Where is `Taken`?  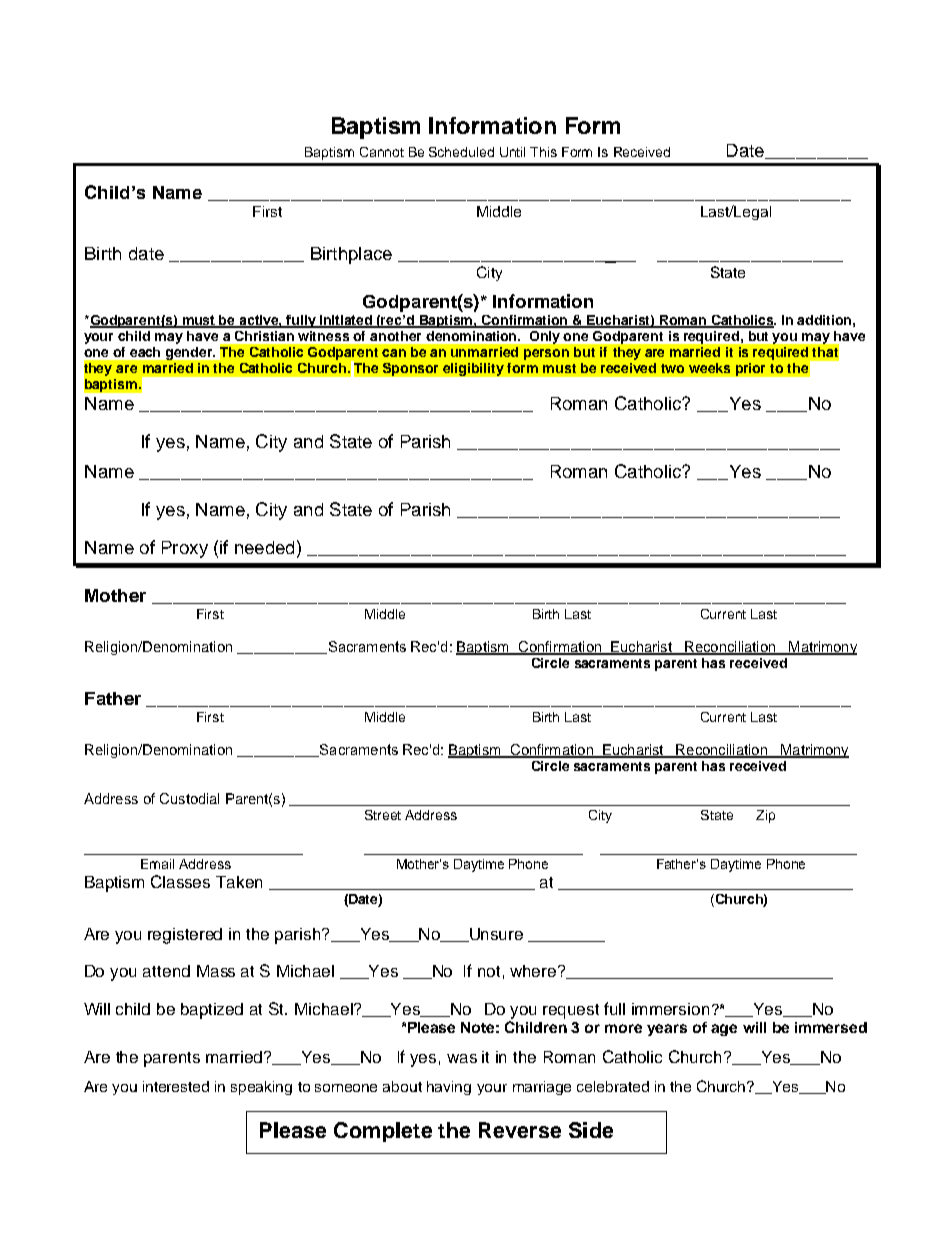
Taken is located at coordinates (239, 882).
